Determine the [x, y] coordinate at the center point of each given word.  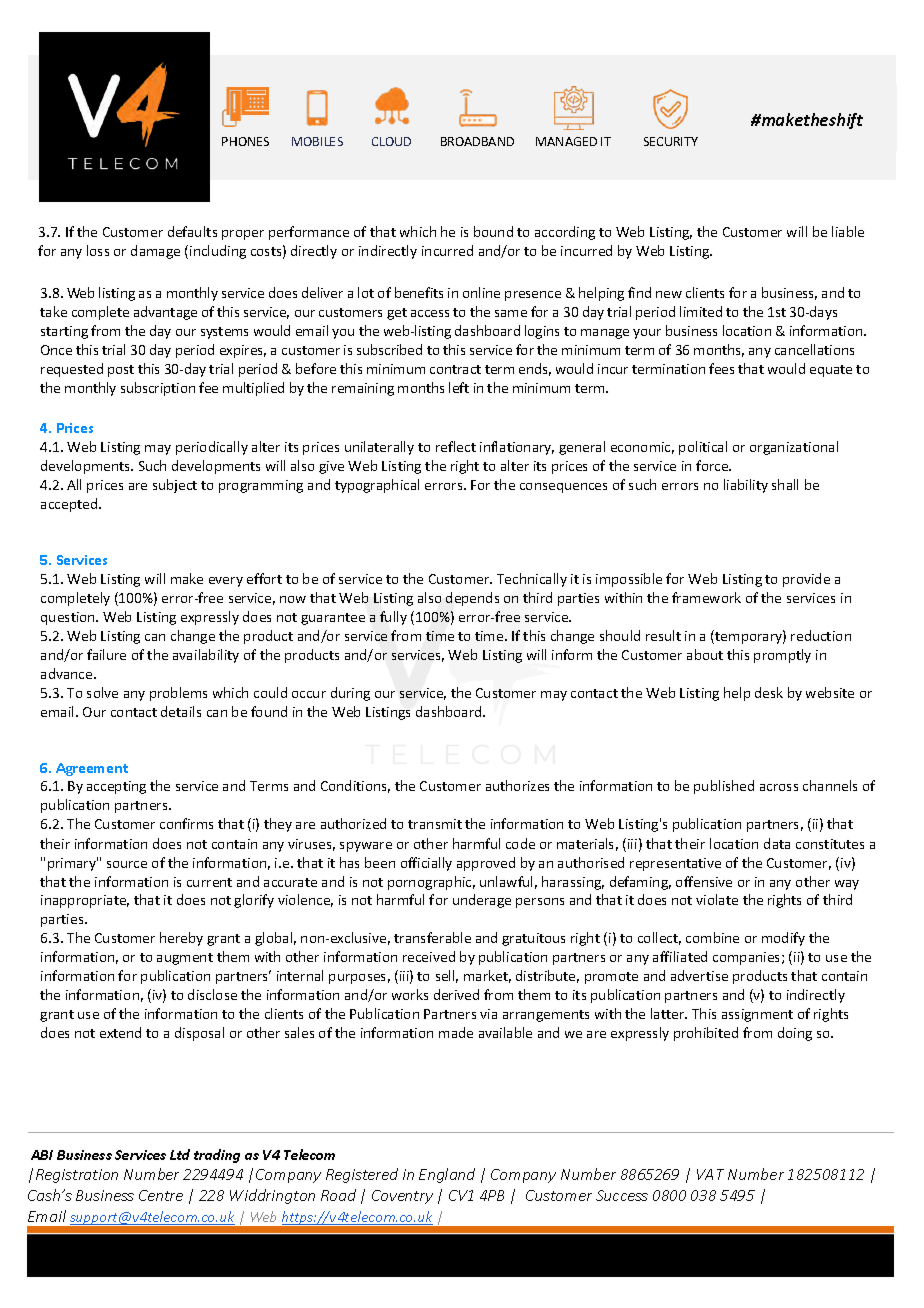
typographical [377, 486]
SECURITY [671, 141]
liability [746, 486]
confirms [186, 823]
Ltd [180, 1154]
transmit [435, 824]
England [447, 1175]
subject [175, 486]
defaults [192, 231]
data [777, 843]
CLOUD [391, 141]
